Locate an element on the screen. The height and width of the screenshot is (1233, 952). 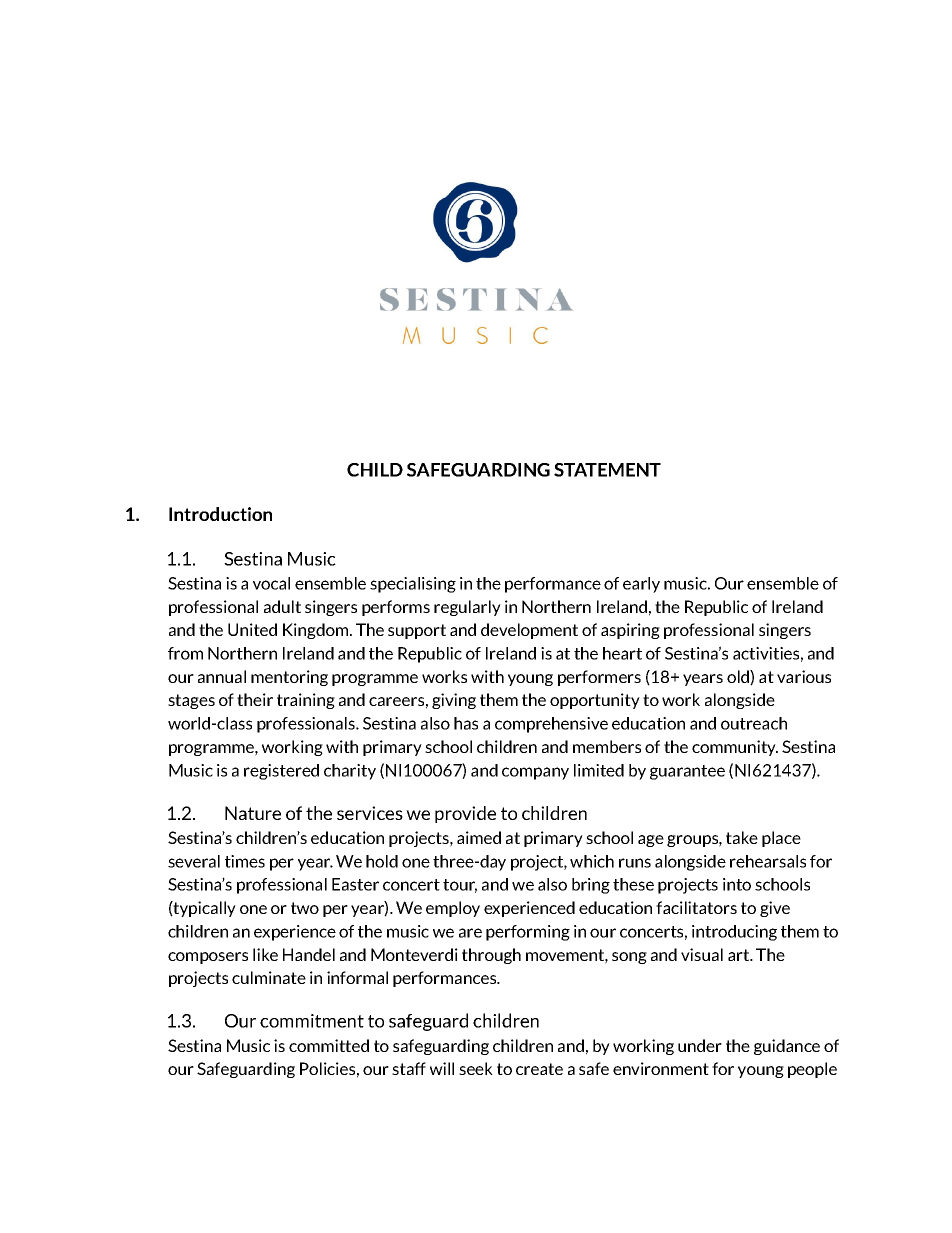
Introduction is located at coordinates (220, 514).
